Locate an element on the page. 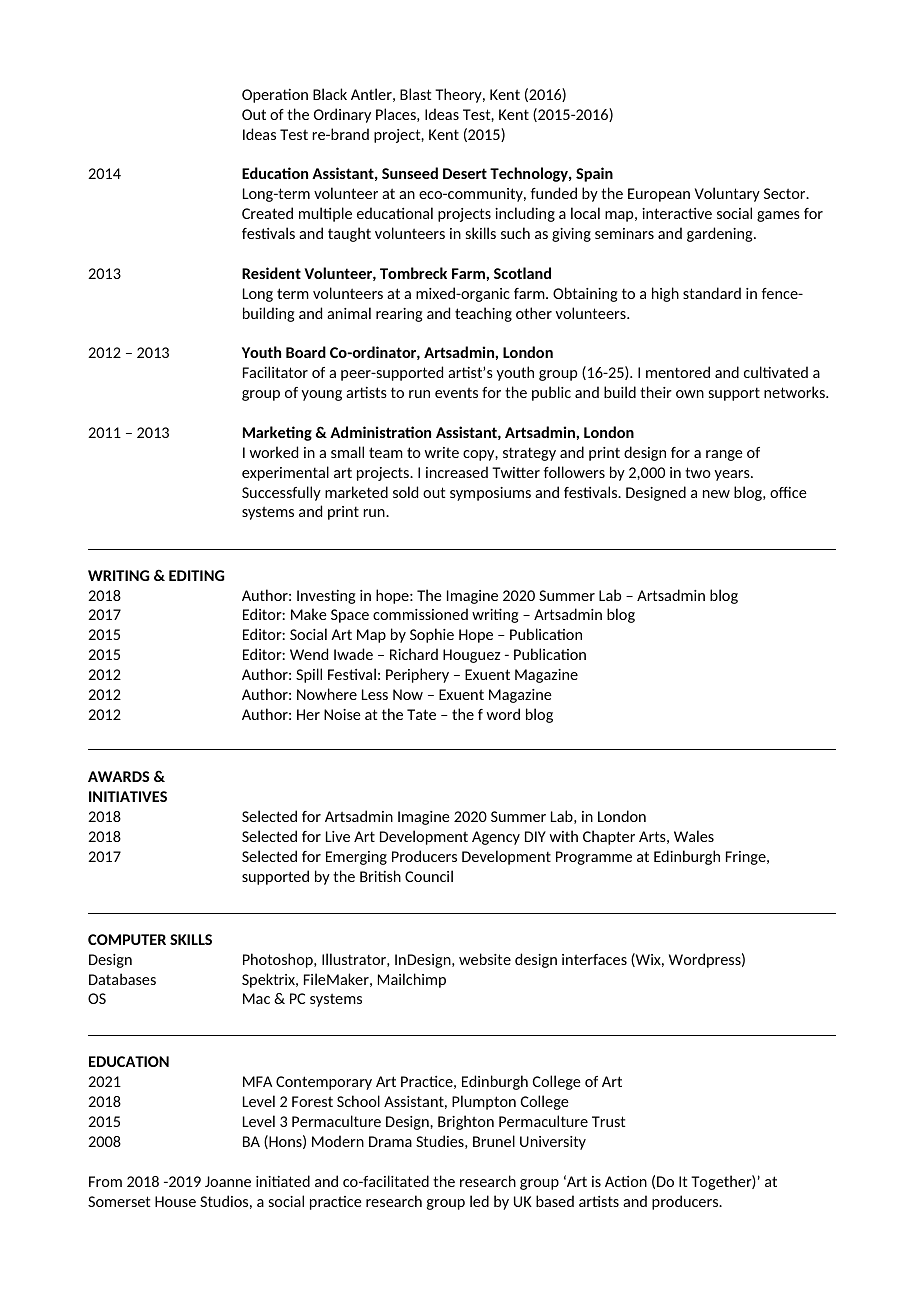  Blast is located at coordinates (415, 94).
